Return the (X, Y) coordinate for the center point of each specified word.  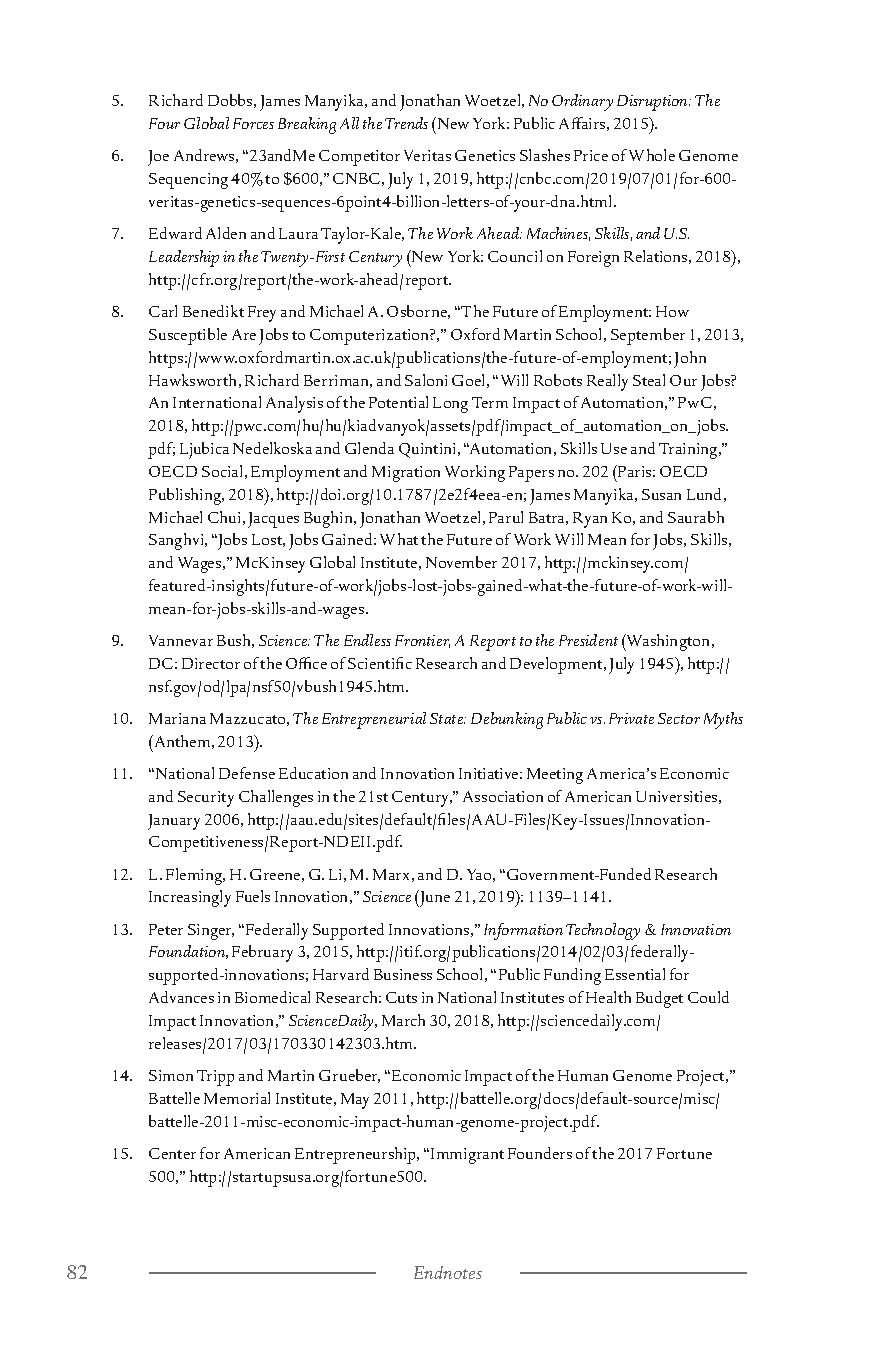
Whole (652, 155)
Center (172, 1153)
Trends (406, 123)
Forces (253, 123)
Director (211, 663)
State (448, 718)
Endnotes (448, 1272)
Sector (679, 718)
